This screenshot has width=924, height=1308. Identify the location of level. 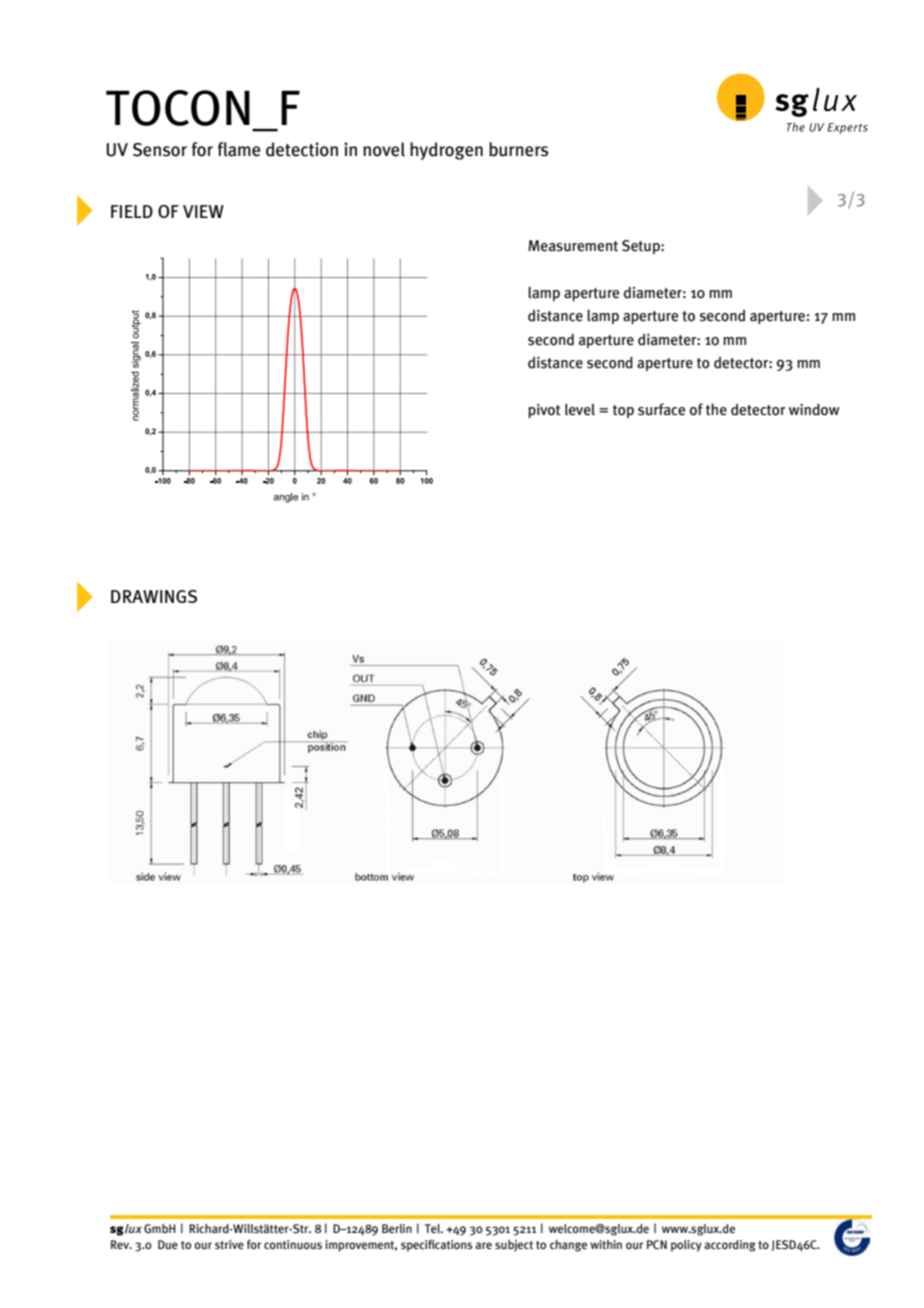
(580, 410).
